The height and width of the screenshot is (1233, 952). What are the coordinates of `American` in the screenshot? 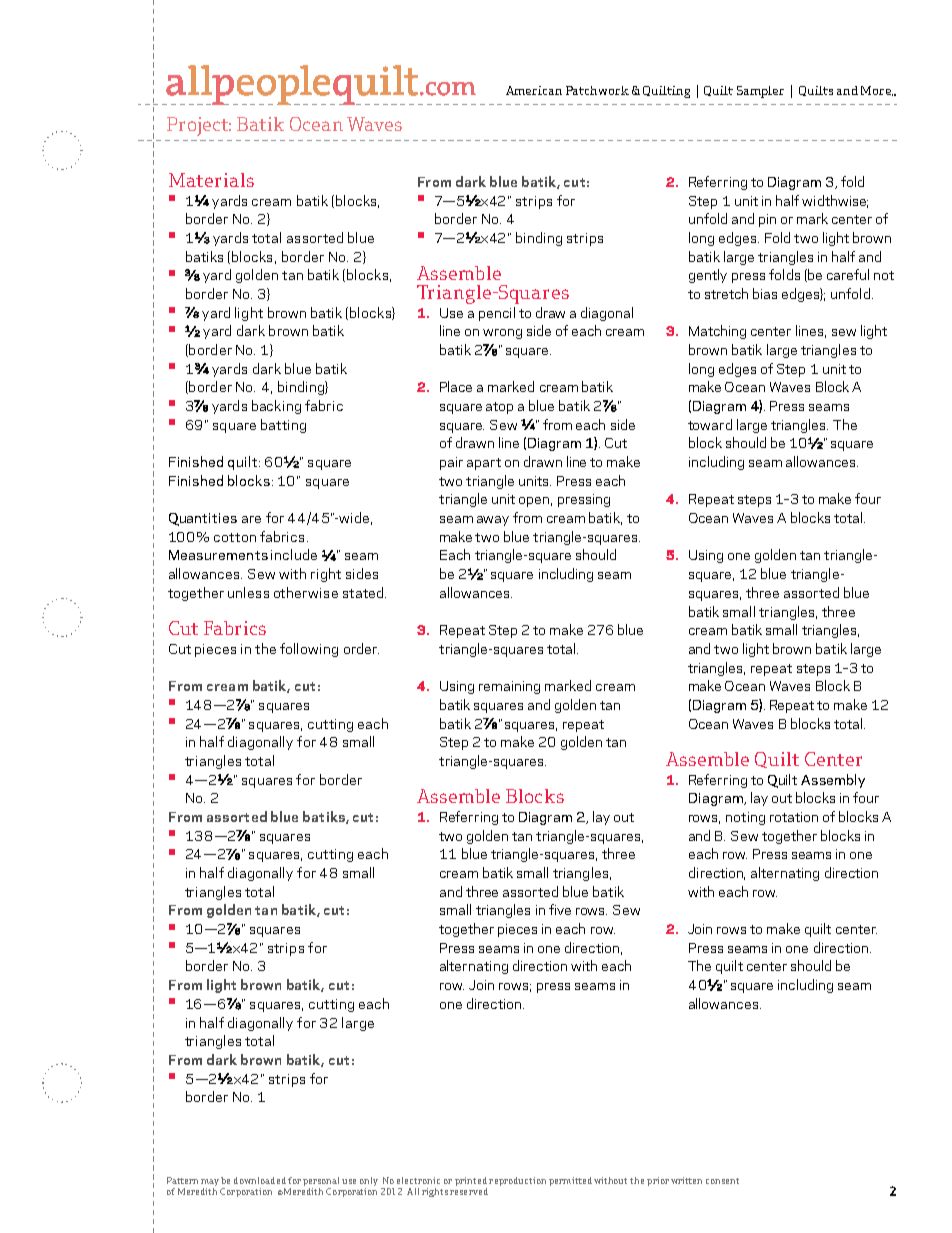 It's located at (534, 90).
